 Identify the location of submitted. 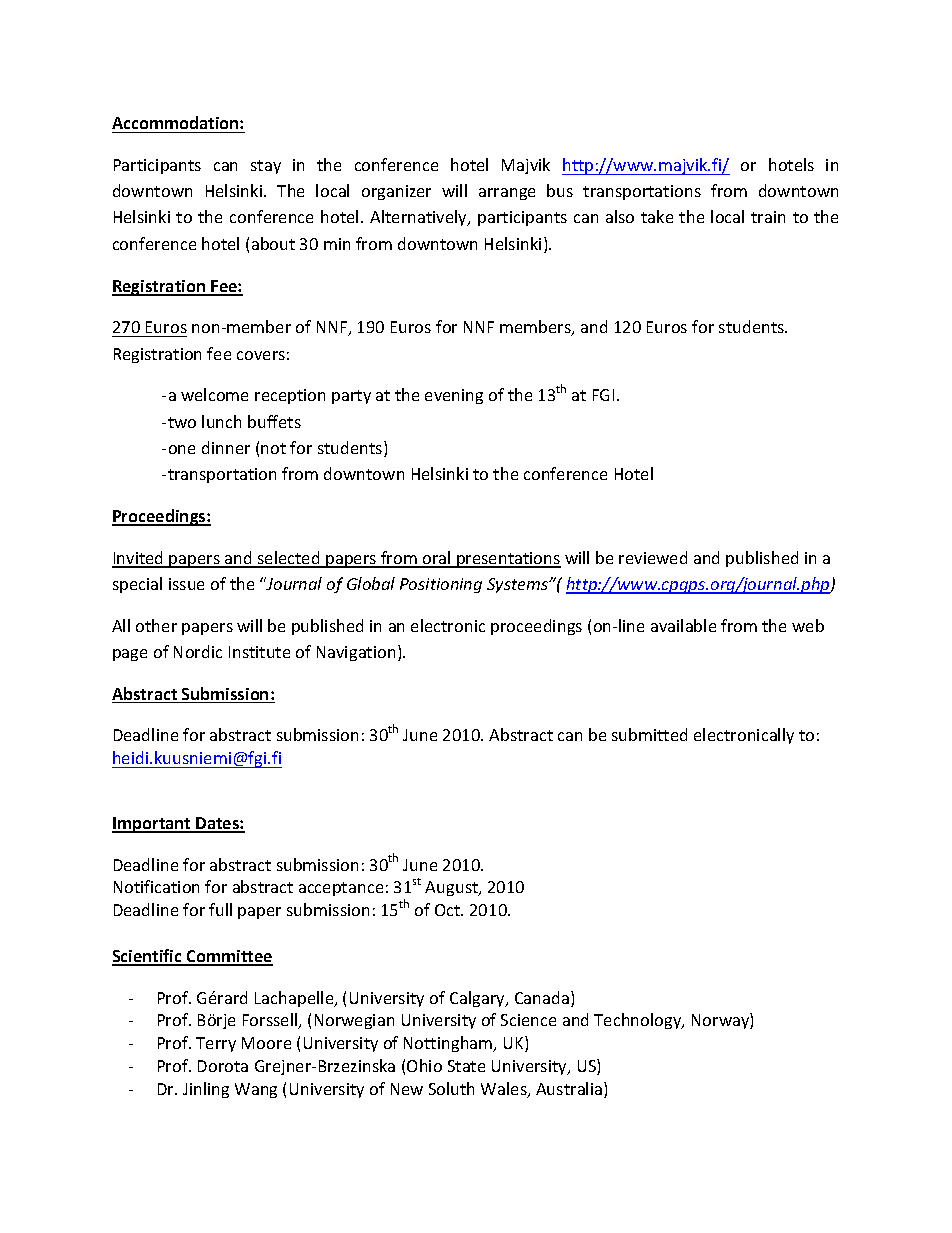
(649, 734).
